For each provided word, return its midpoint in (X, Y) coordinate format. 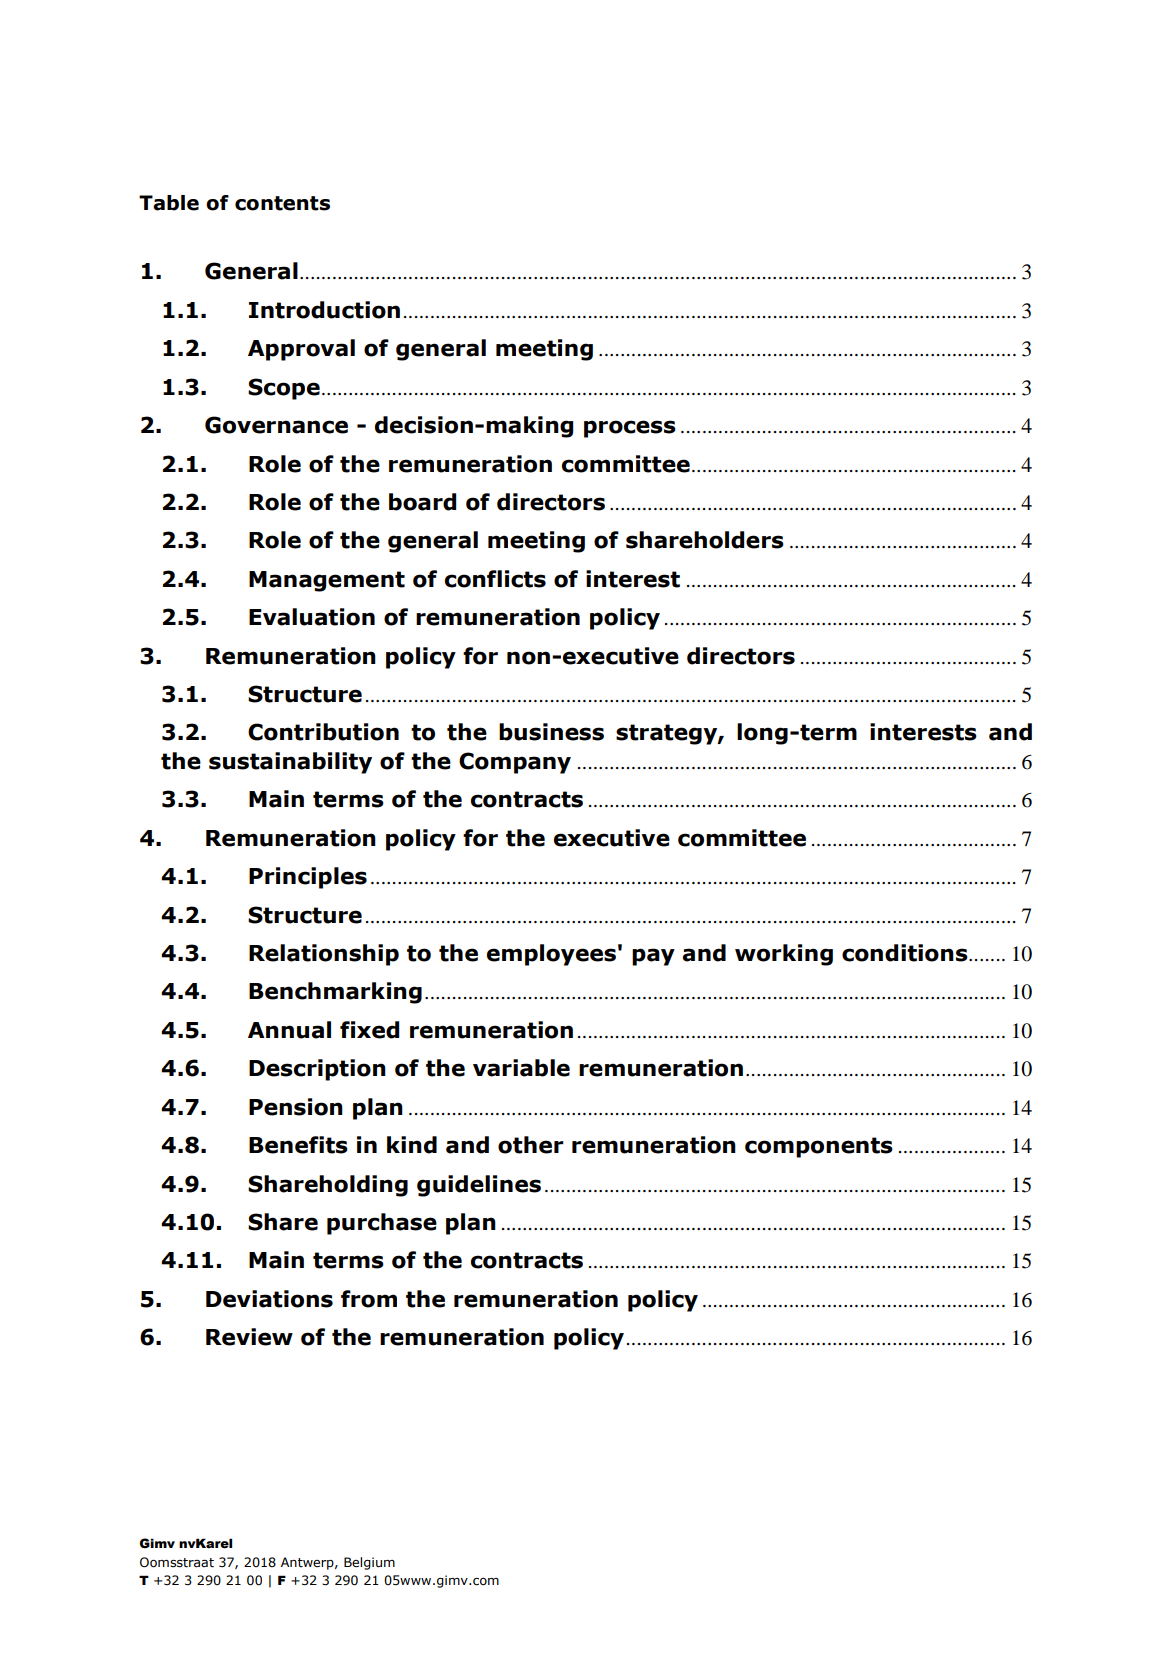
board (422, 502)
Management (327, 581)
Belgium (369, 1563)
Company (515, 763)
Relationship (324, 955)
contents (282, 203)
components (819, 1147)
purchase (382, 1224)
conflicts (495, 579)
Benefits (298, 1145)
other (531, 1145)
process (630, 429)
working (784, 955)
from (369, 1299)
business (551, 732)
